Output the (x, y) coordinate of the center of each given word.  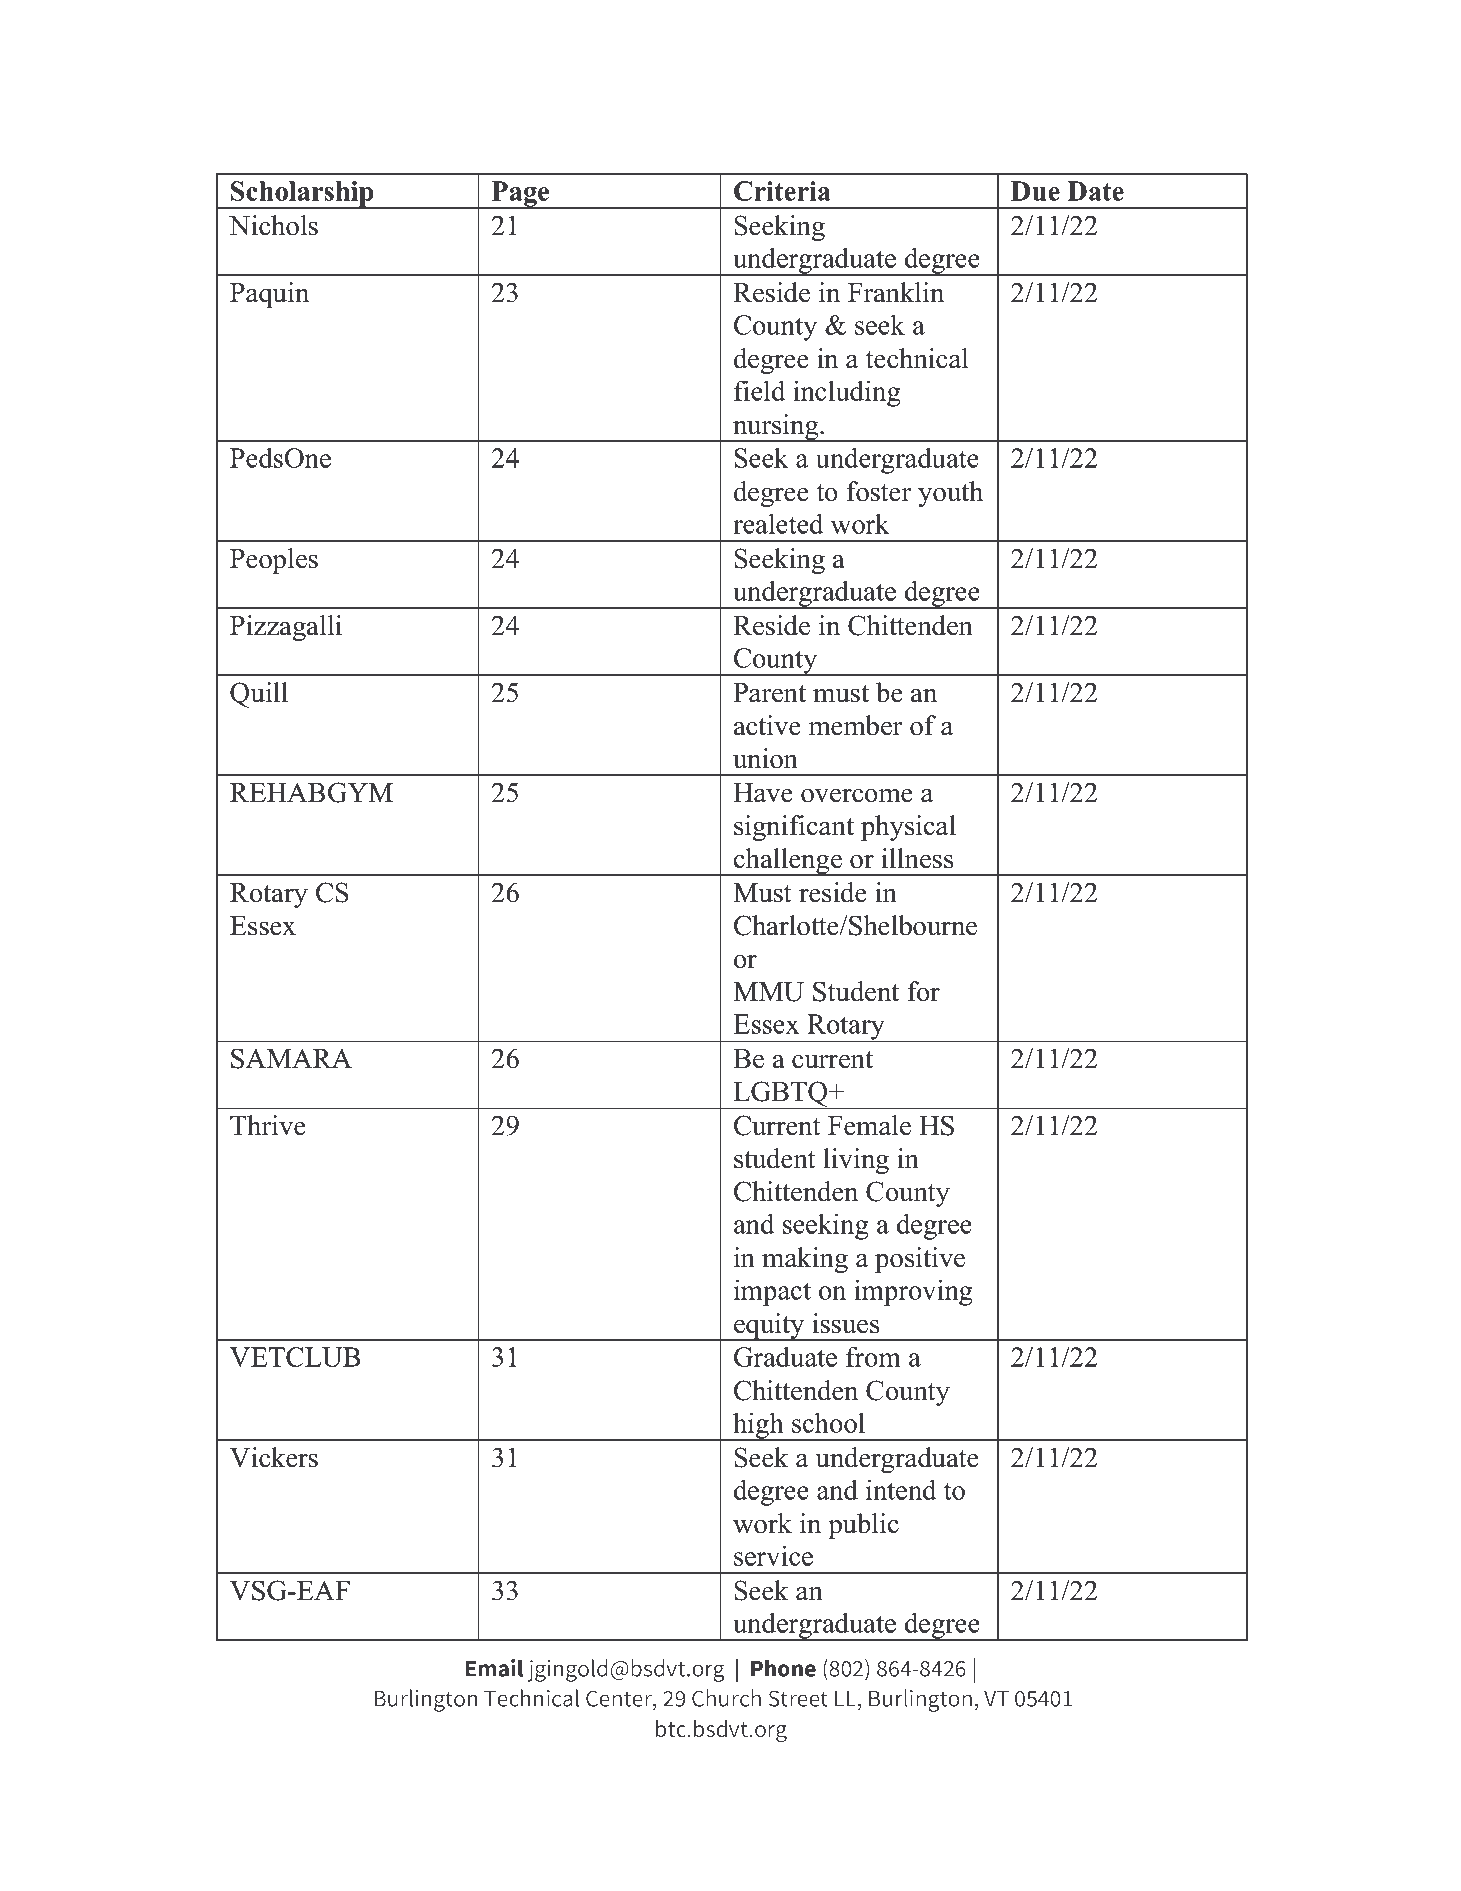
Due (1035, 191)
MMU (768, 992)
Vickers (274, 1457)
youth (950, 494)
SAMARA (291, 1058)
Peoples (274, 561)
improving (913, 1292)
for (923, 991)
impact (772, 1292)
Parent (769, 693)
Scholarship (302, 195)
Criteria (782, 191)
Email (494, 1668)
